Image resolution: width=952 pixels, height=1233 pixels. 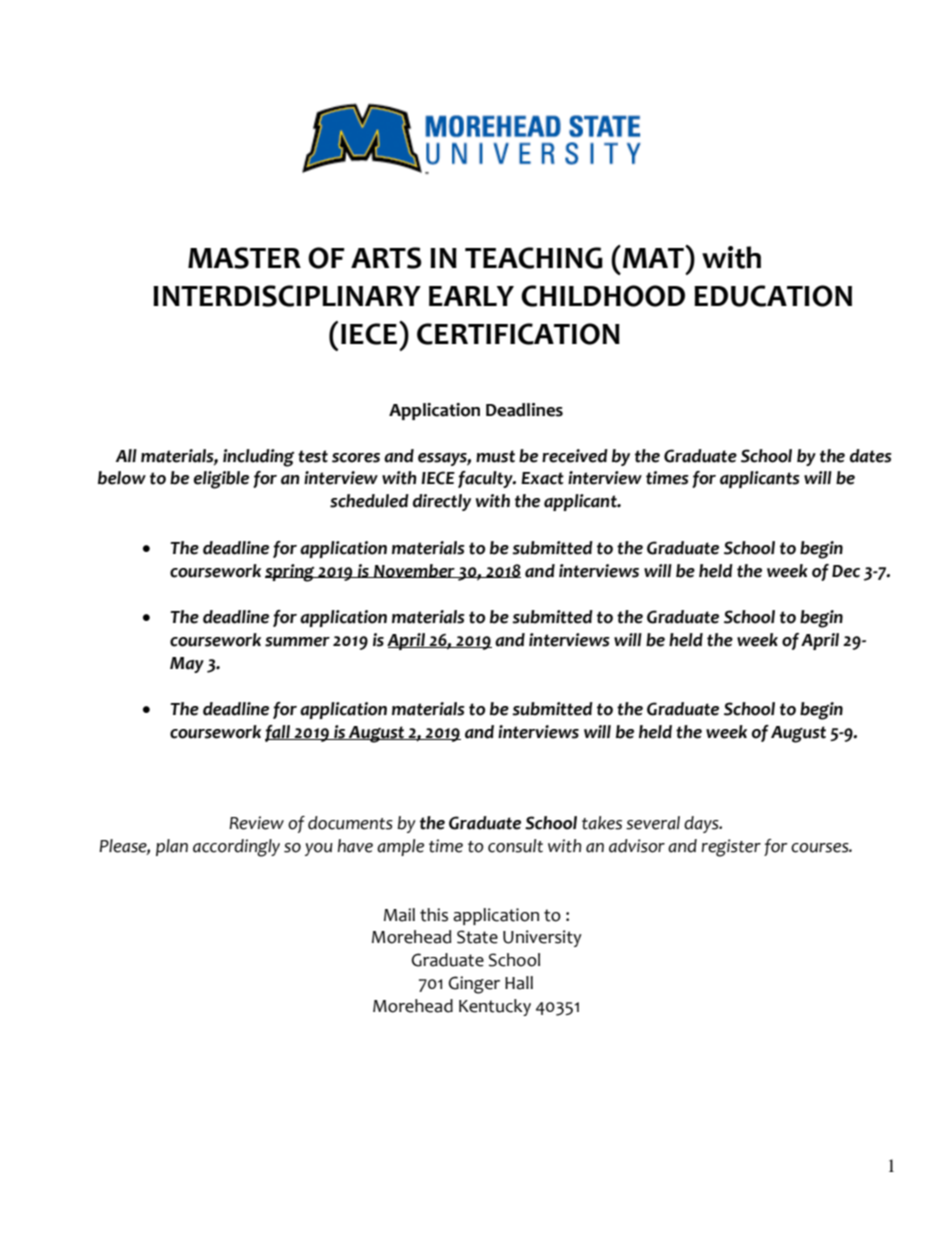 What do you see at coordinates (515, 846) in the screenshot?
I see `consult` at bounding box center [515, 846].
